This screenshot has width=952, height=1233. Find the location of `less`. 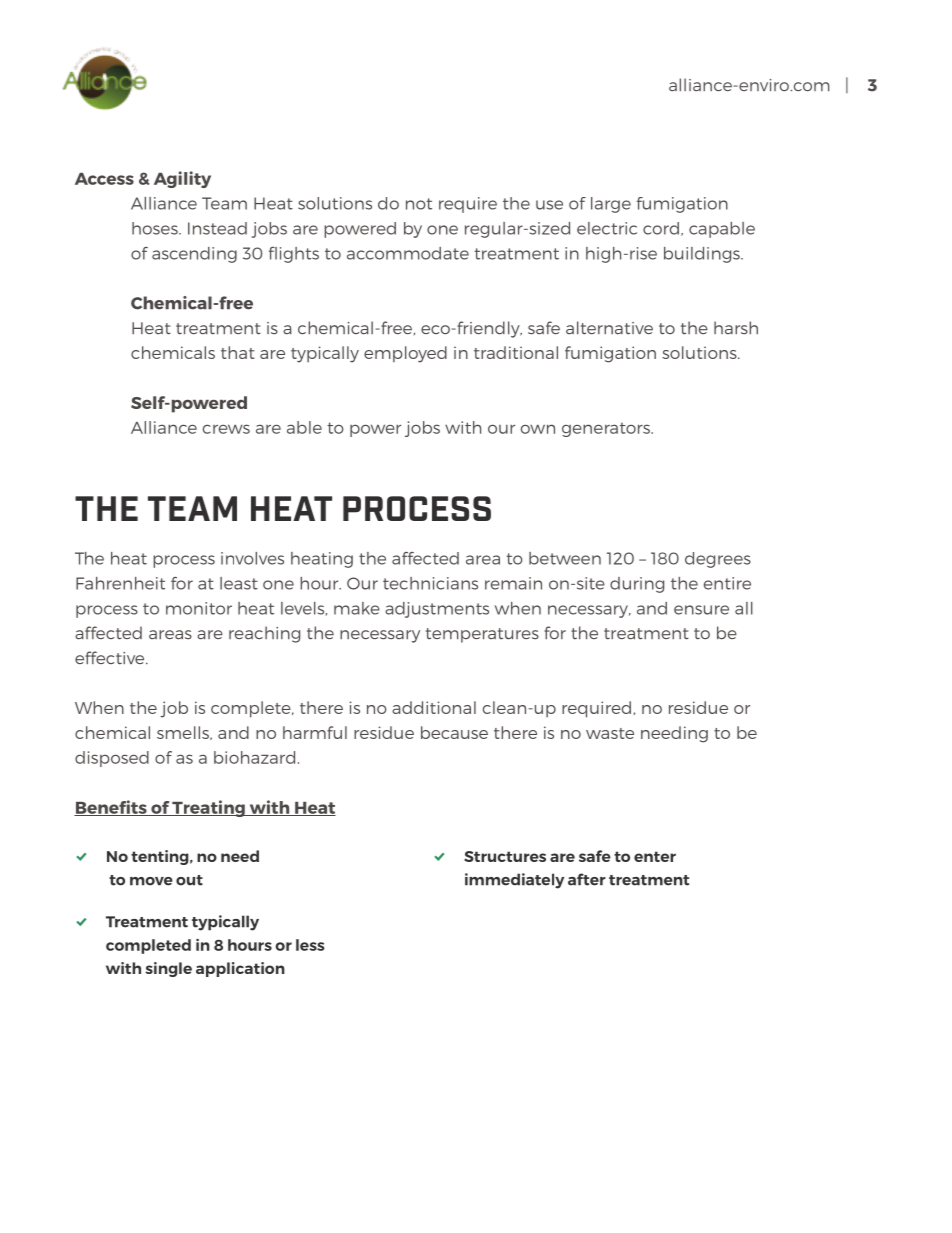

less is located at coordinates (310, 945).
